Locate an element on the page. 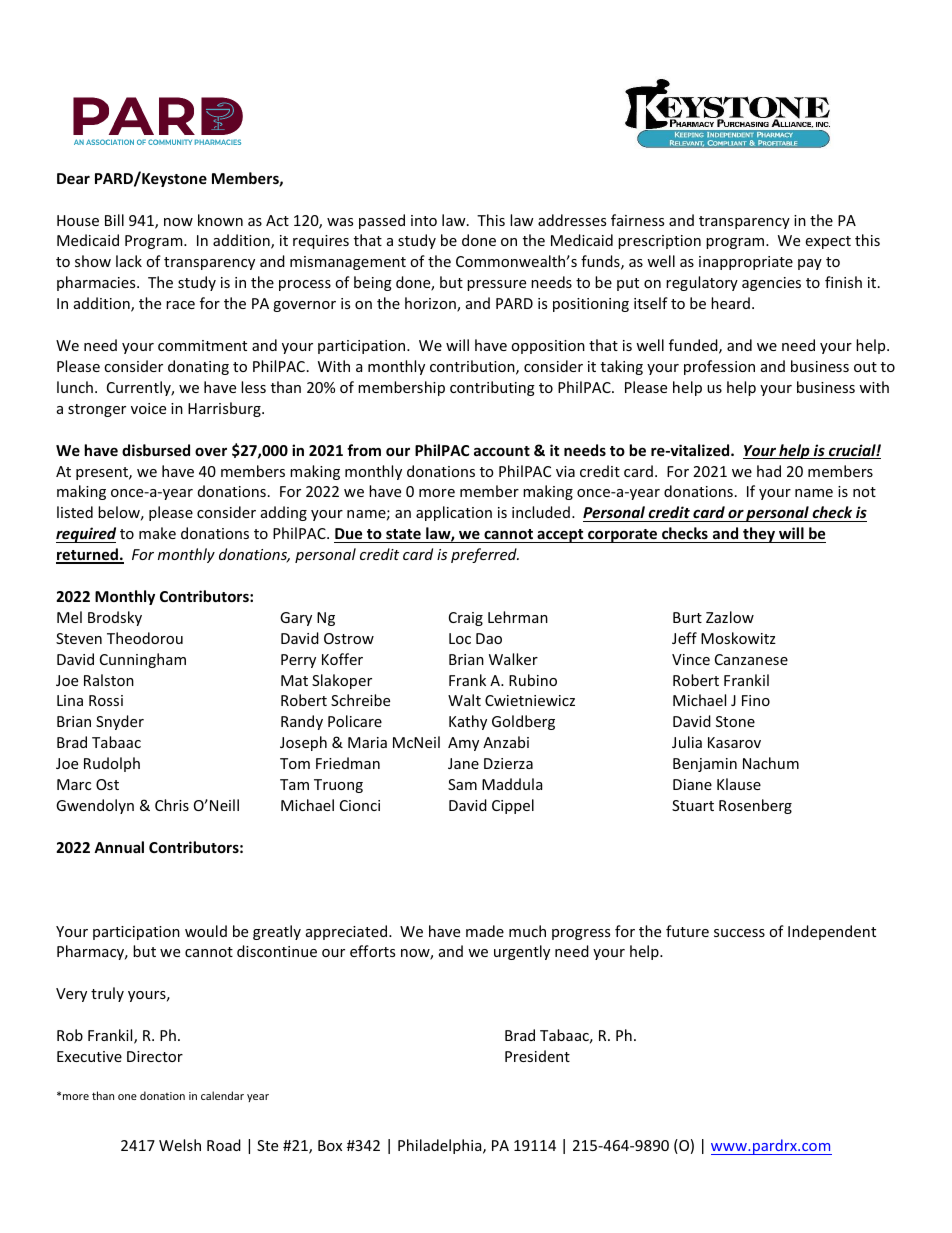  expect is located at coordinates (828, 242).
